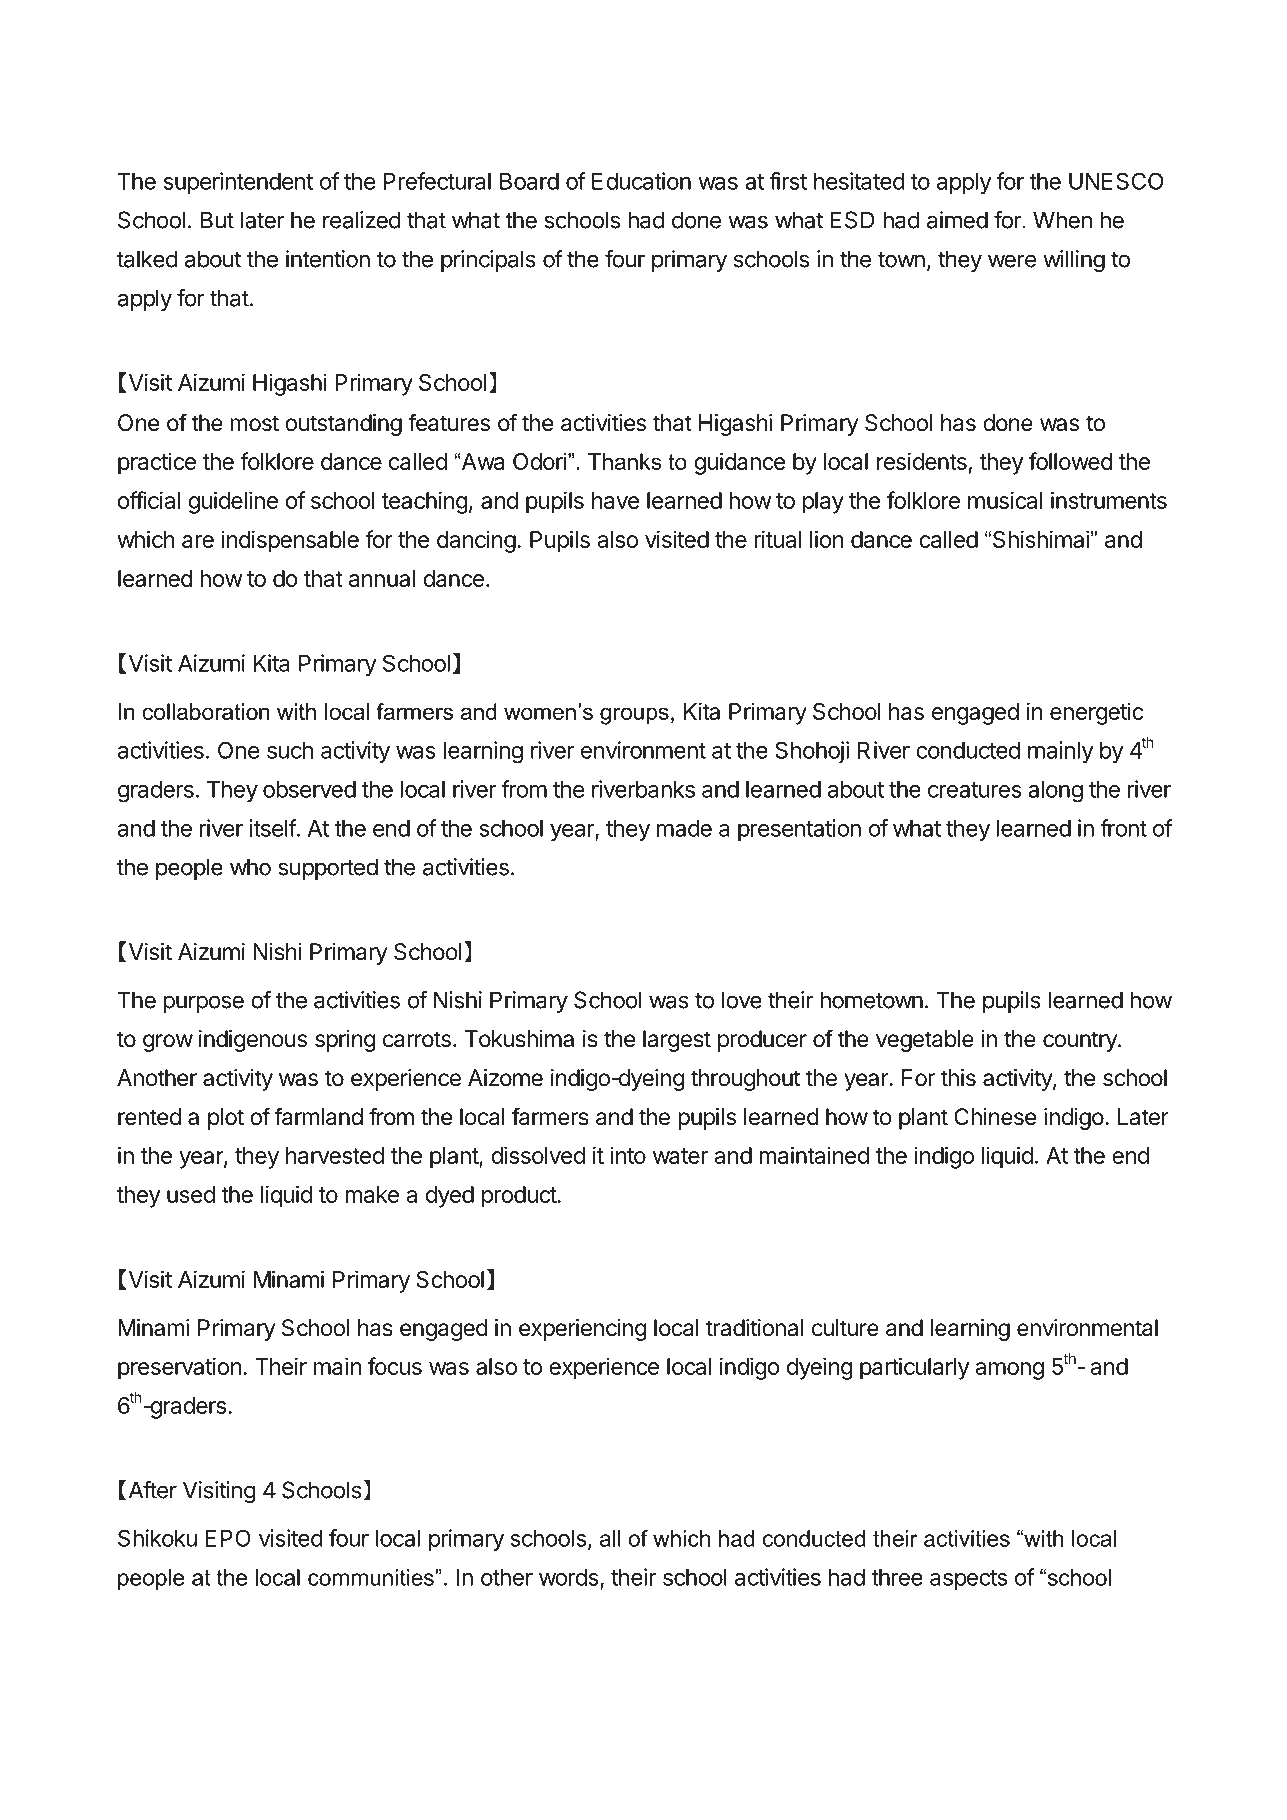  I want to click on aimed, so click(957, 220).
